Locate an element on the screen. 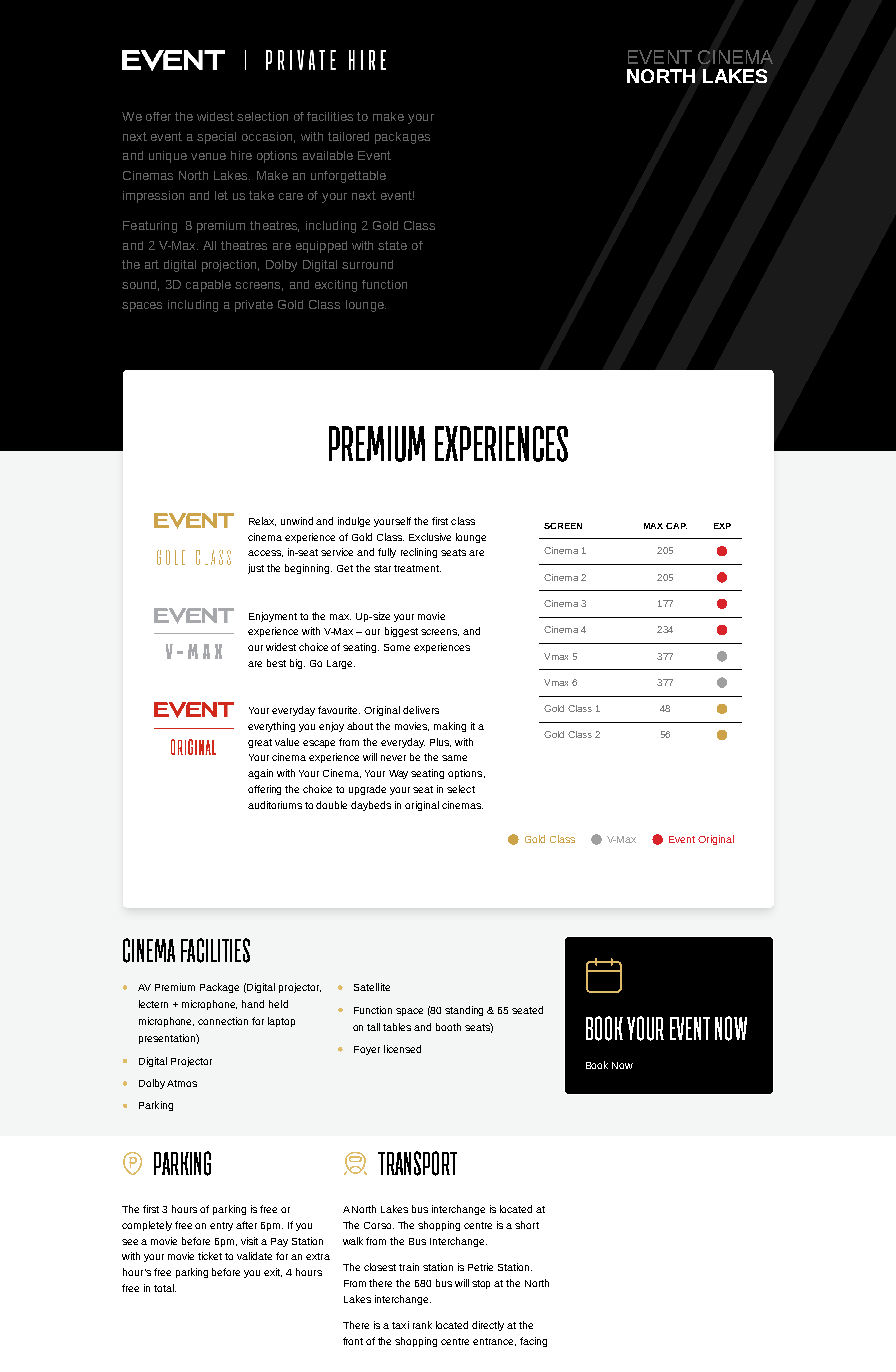  state is located at coordinates (392, 245).
